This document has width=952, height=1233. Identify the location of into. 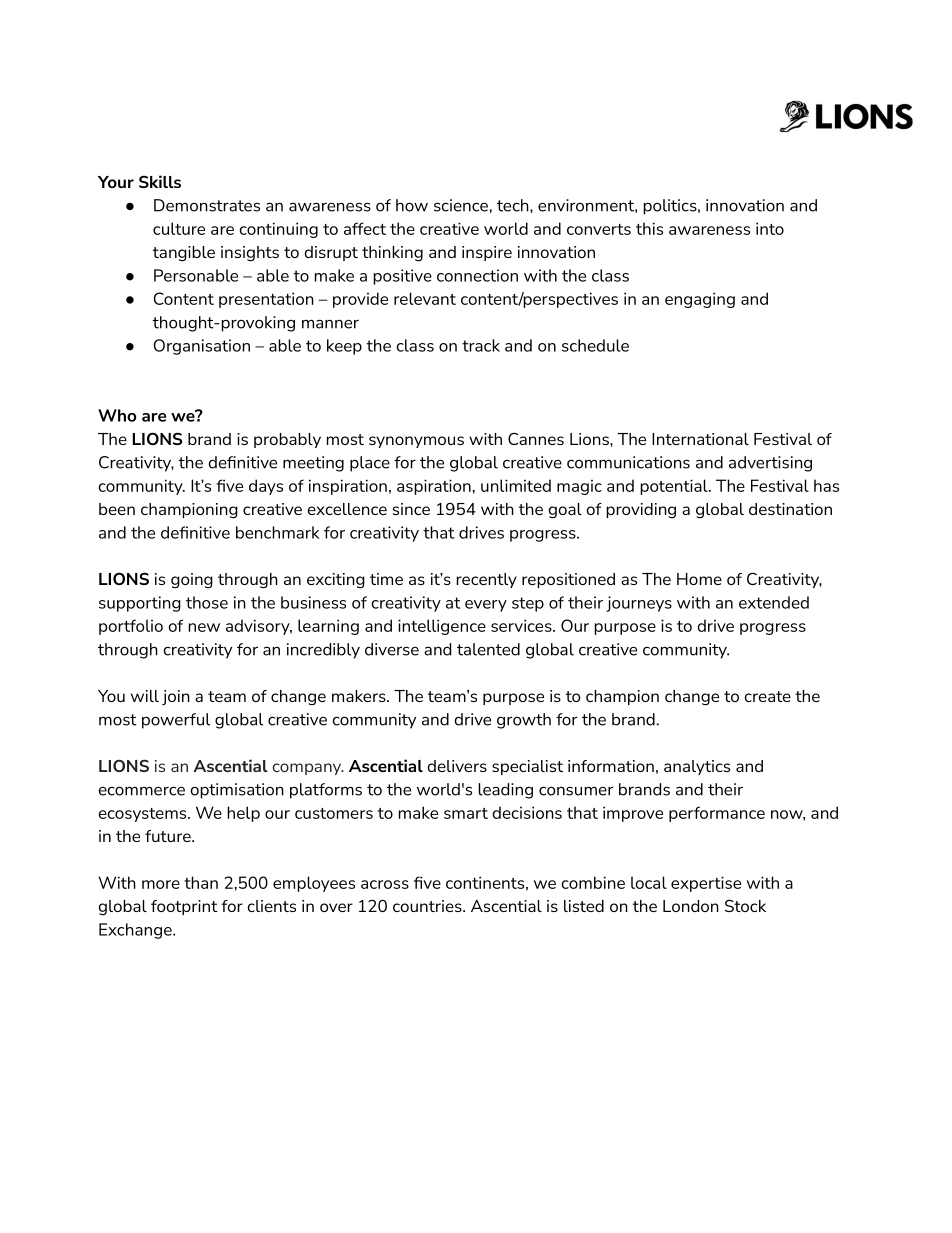
(770, 228).
